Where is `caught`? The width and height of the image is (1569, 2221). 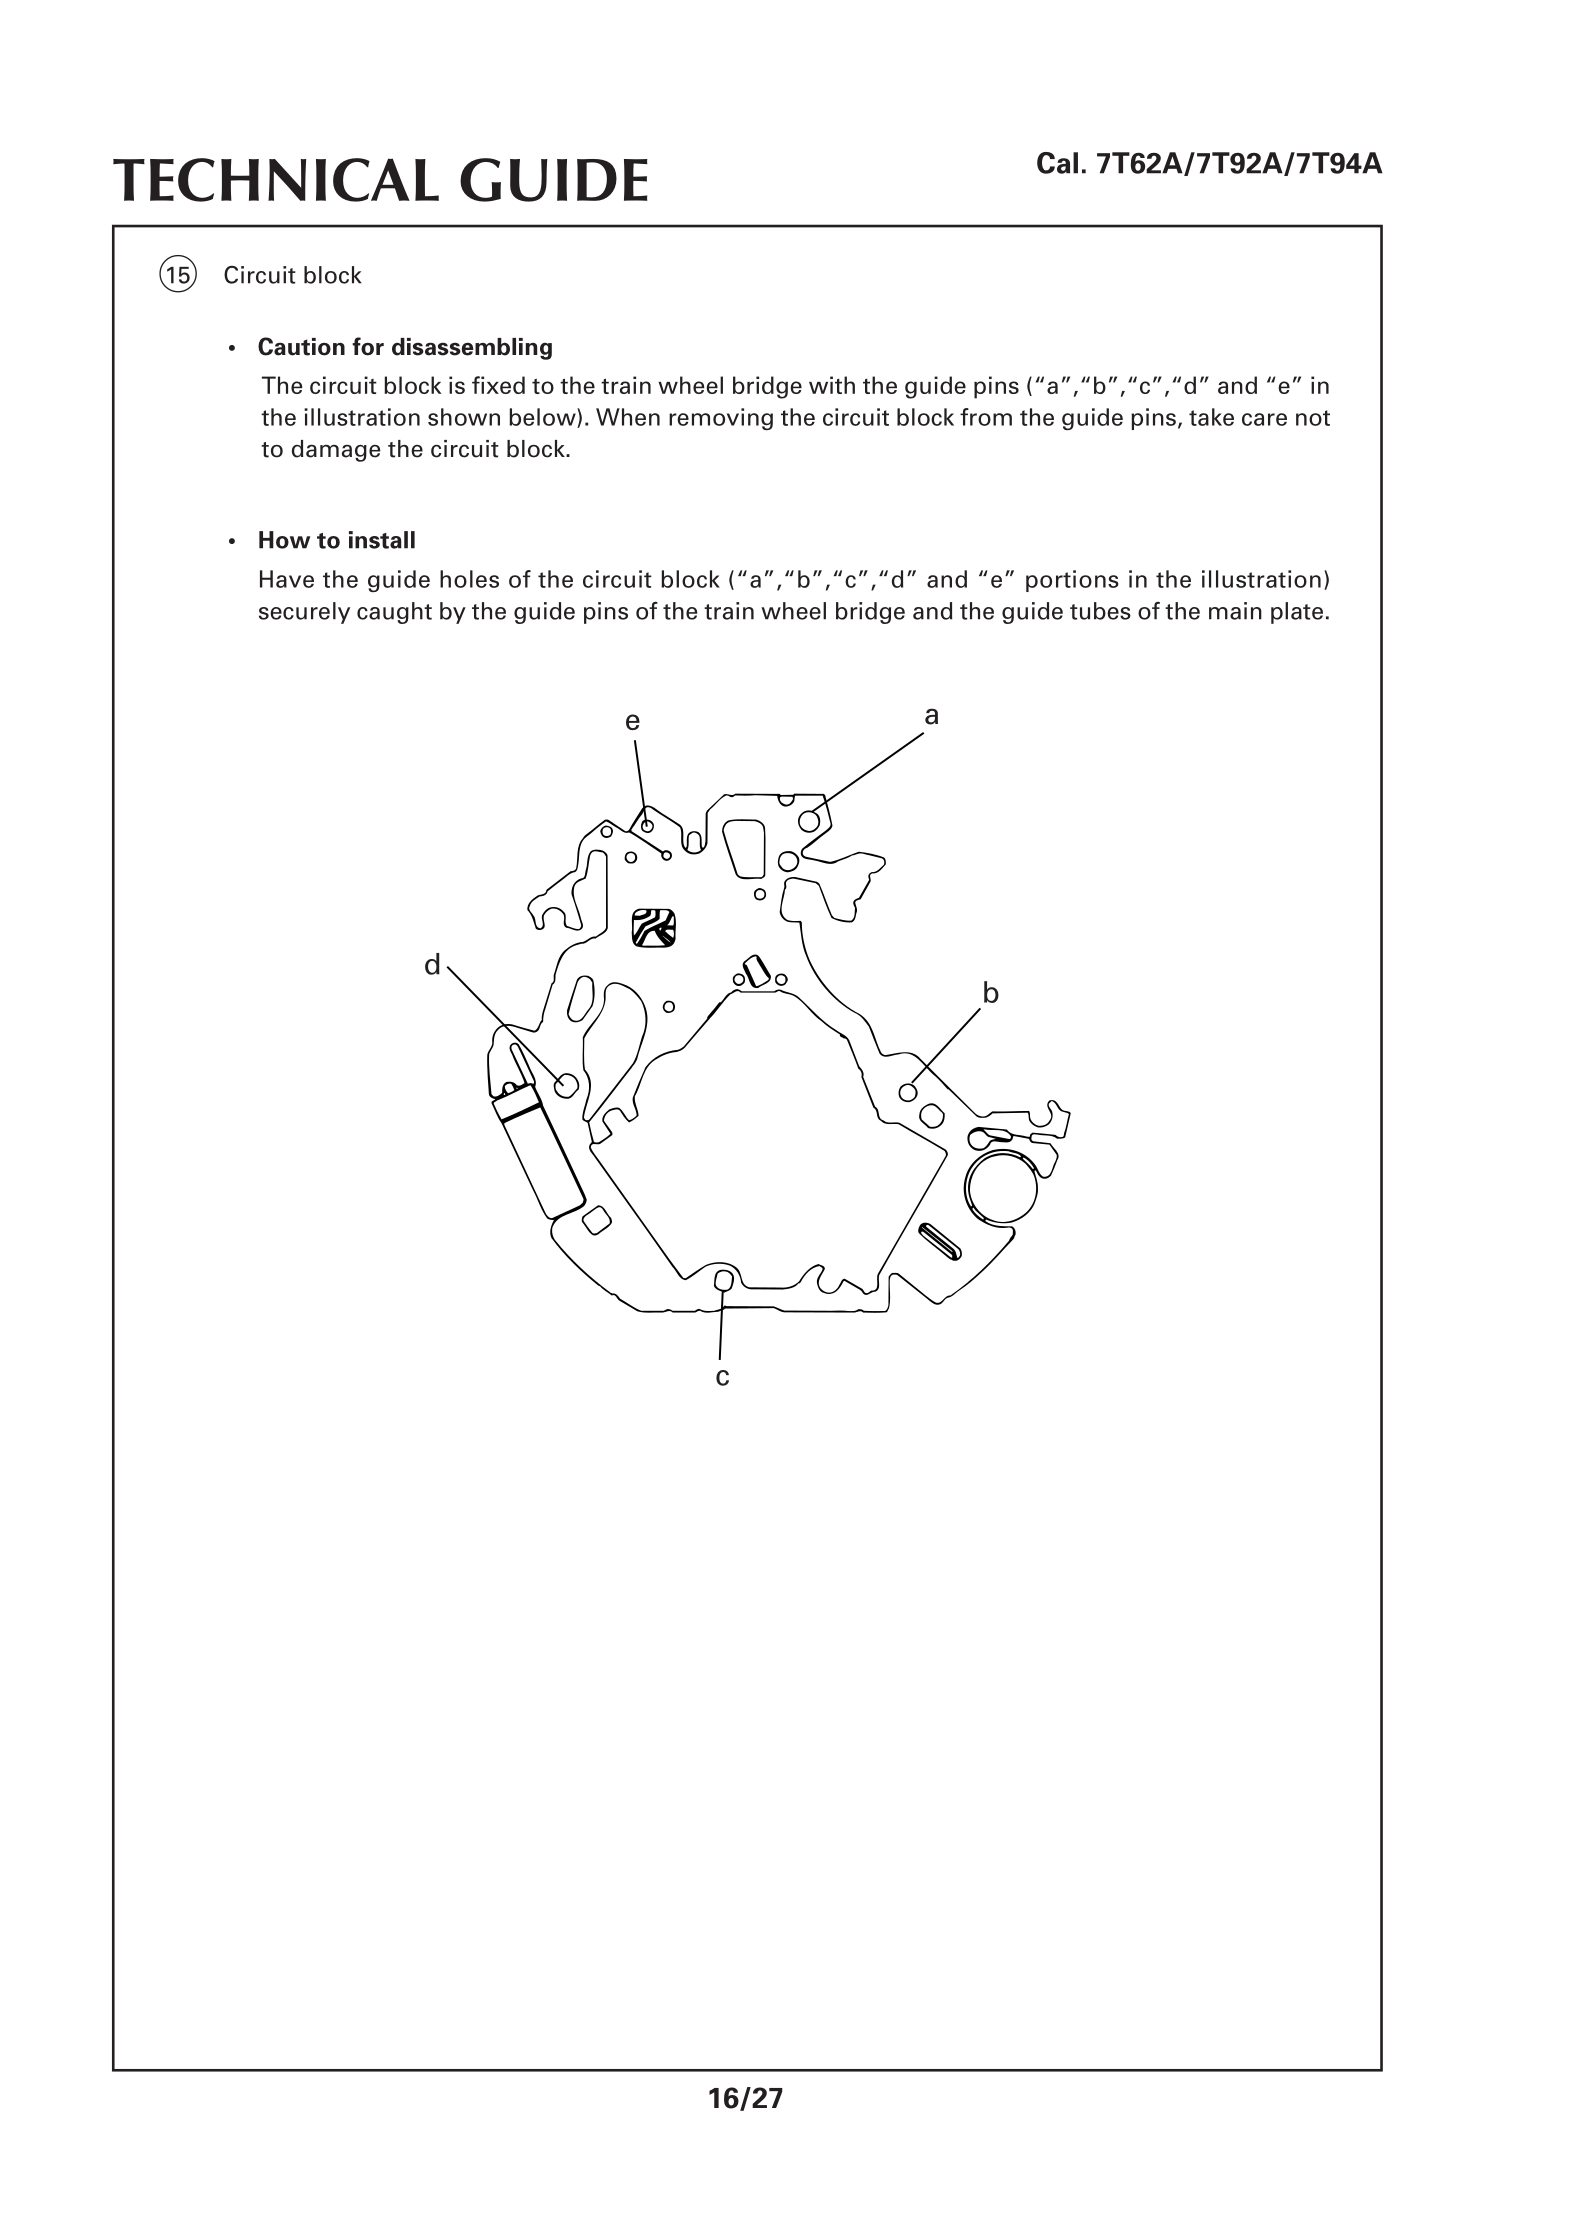 caught is located at coordinates (394, 613).
